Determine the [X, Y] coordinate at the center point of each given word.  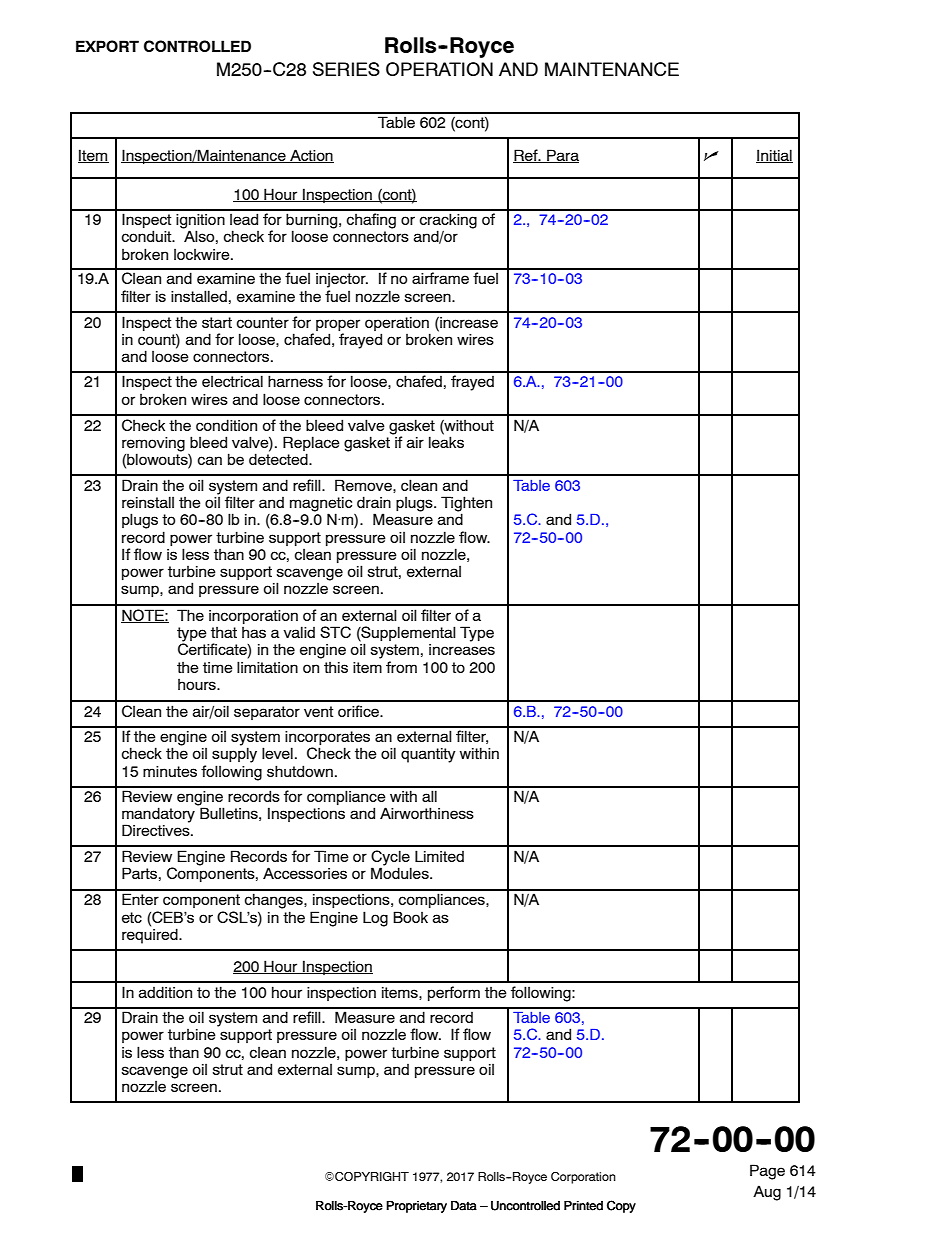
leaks [446, 441]
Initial [774, 156]
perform [454, 993]
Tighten [466, 505]
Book [410, 917]
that [224, 632]
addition [165, 992]
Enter [140, 899]
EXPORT [107, 46]
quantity [428, 755]
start [217, 322]
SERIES [346, 69]
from [401, 667]
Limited [439, 856]
